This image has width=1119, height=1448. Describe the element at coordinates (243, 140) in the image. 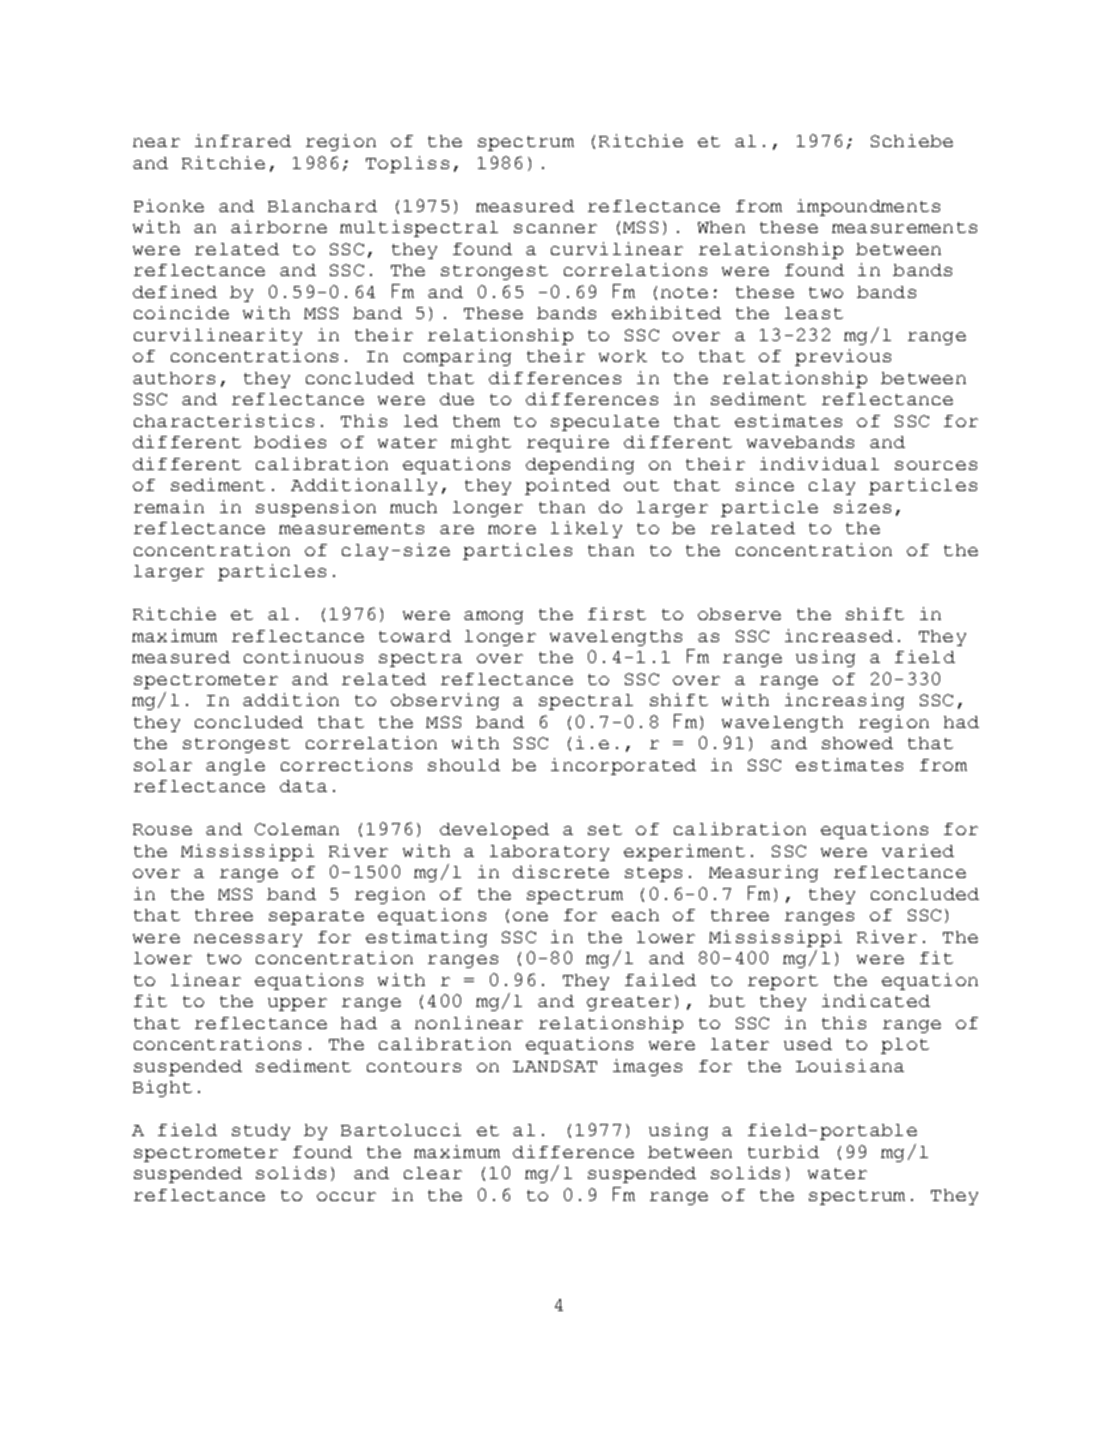

I see `infrared` at that location.
